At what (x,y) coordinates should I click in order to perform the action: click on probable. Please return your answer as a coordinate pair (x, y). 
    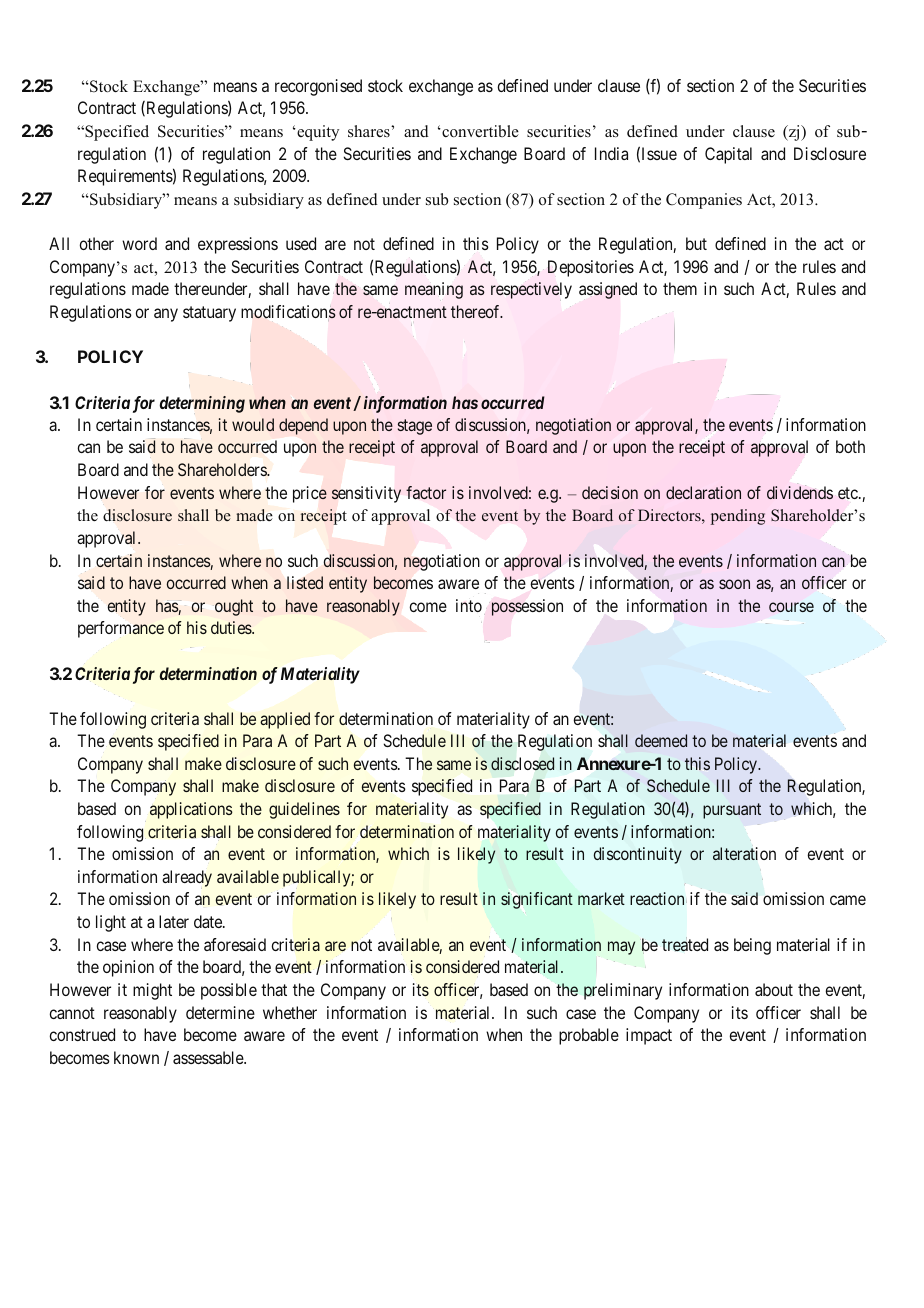
    Looking at the image, I should click on (589, 1036).
